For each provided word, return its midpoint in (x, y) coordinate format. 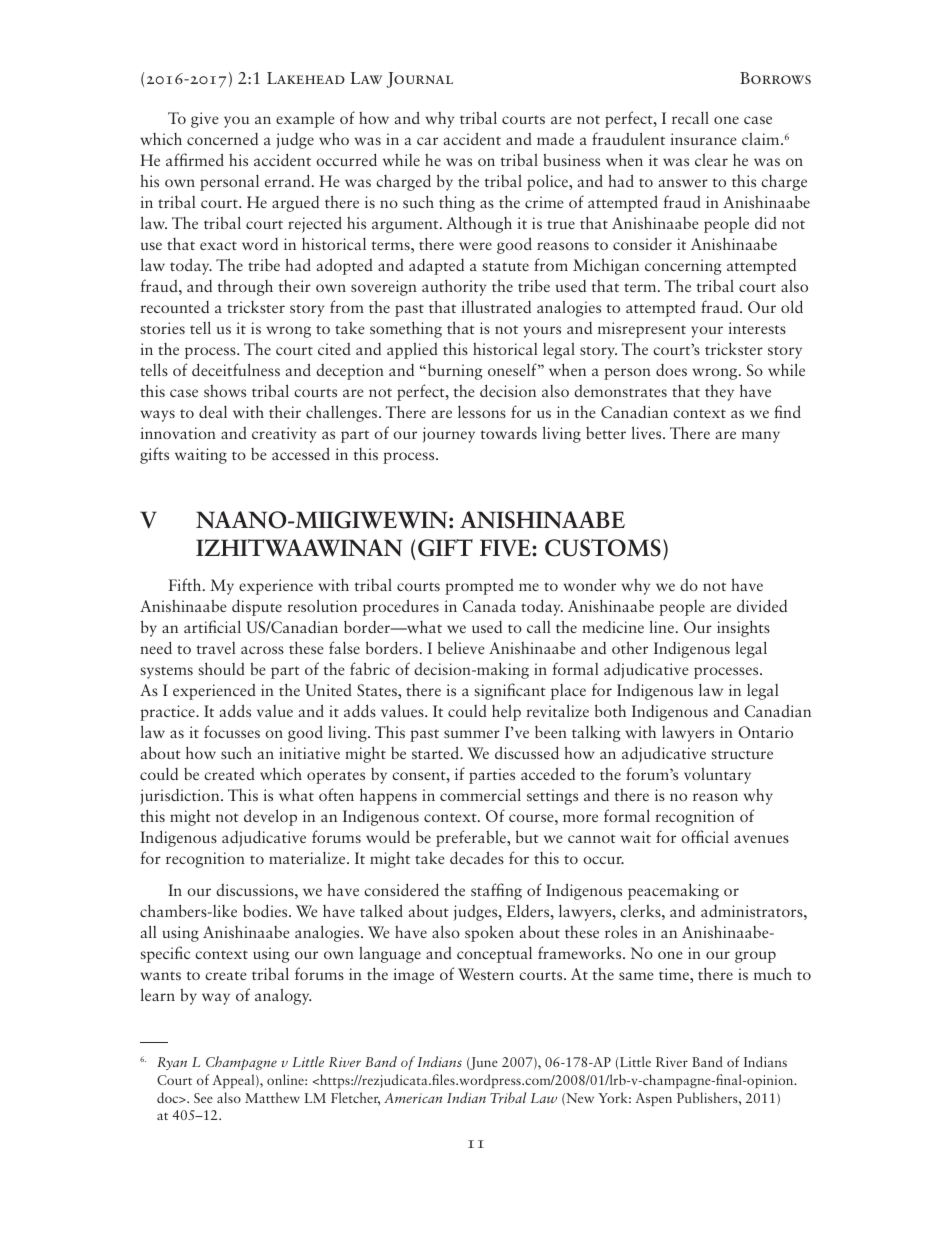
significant (510, 691)
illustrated (496, 306)
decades (477, 857)
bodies (266, 910)
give (205, 120)
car (427, 141)
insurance (704, 139)
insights (743, 628)
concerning (683, 267)
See (203, 1098)
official (705, 836)
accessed (301, 453)
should (221, 668)
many (761, 437)
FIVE (506, 547)
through (245, 287)
